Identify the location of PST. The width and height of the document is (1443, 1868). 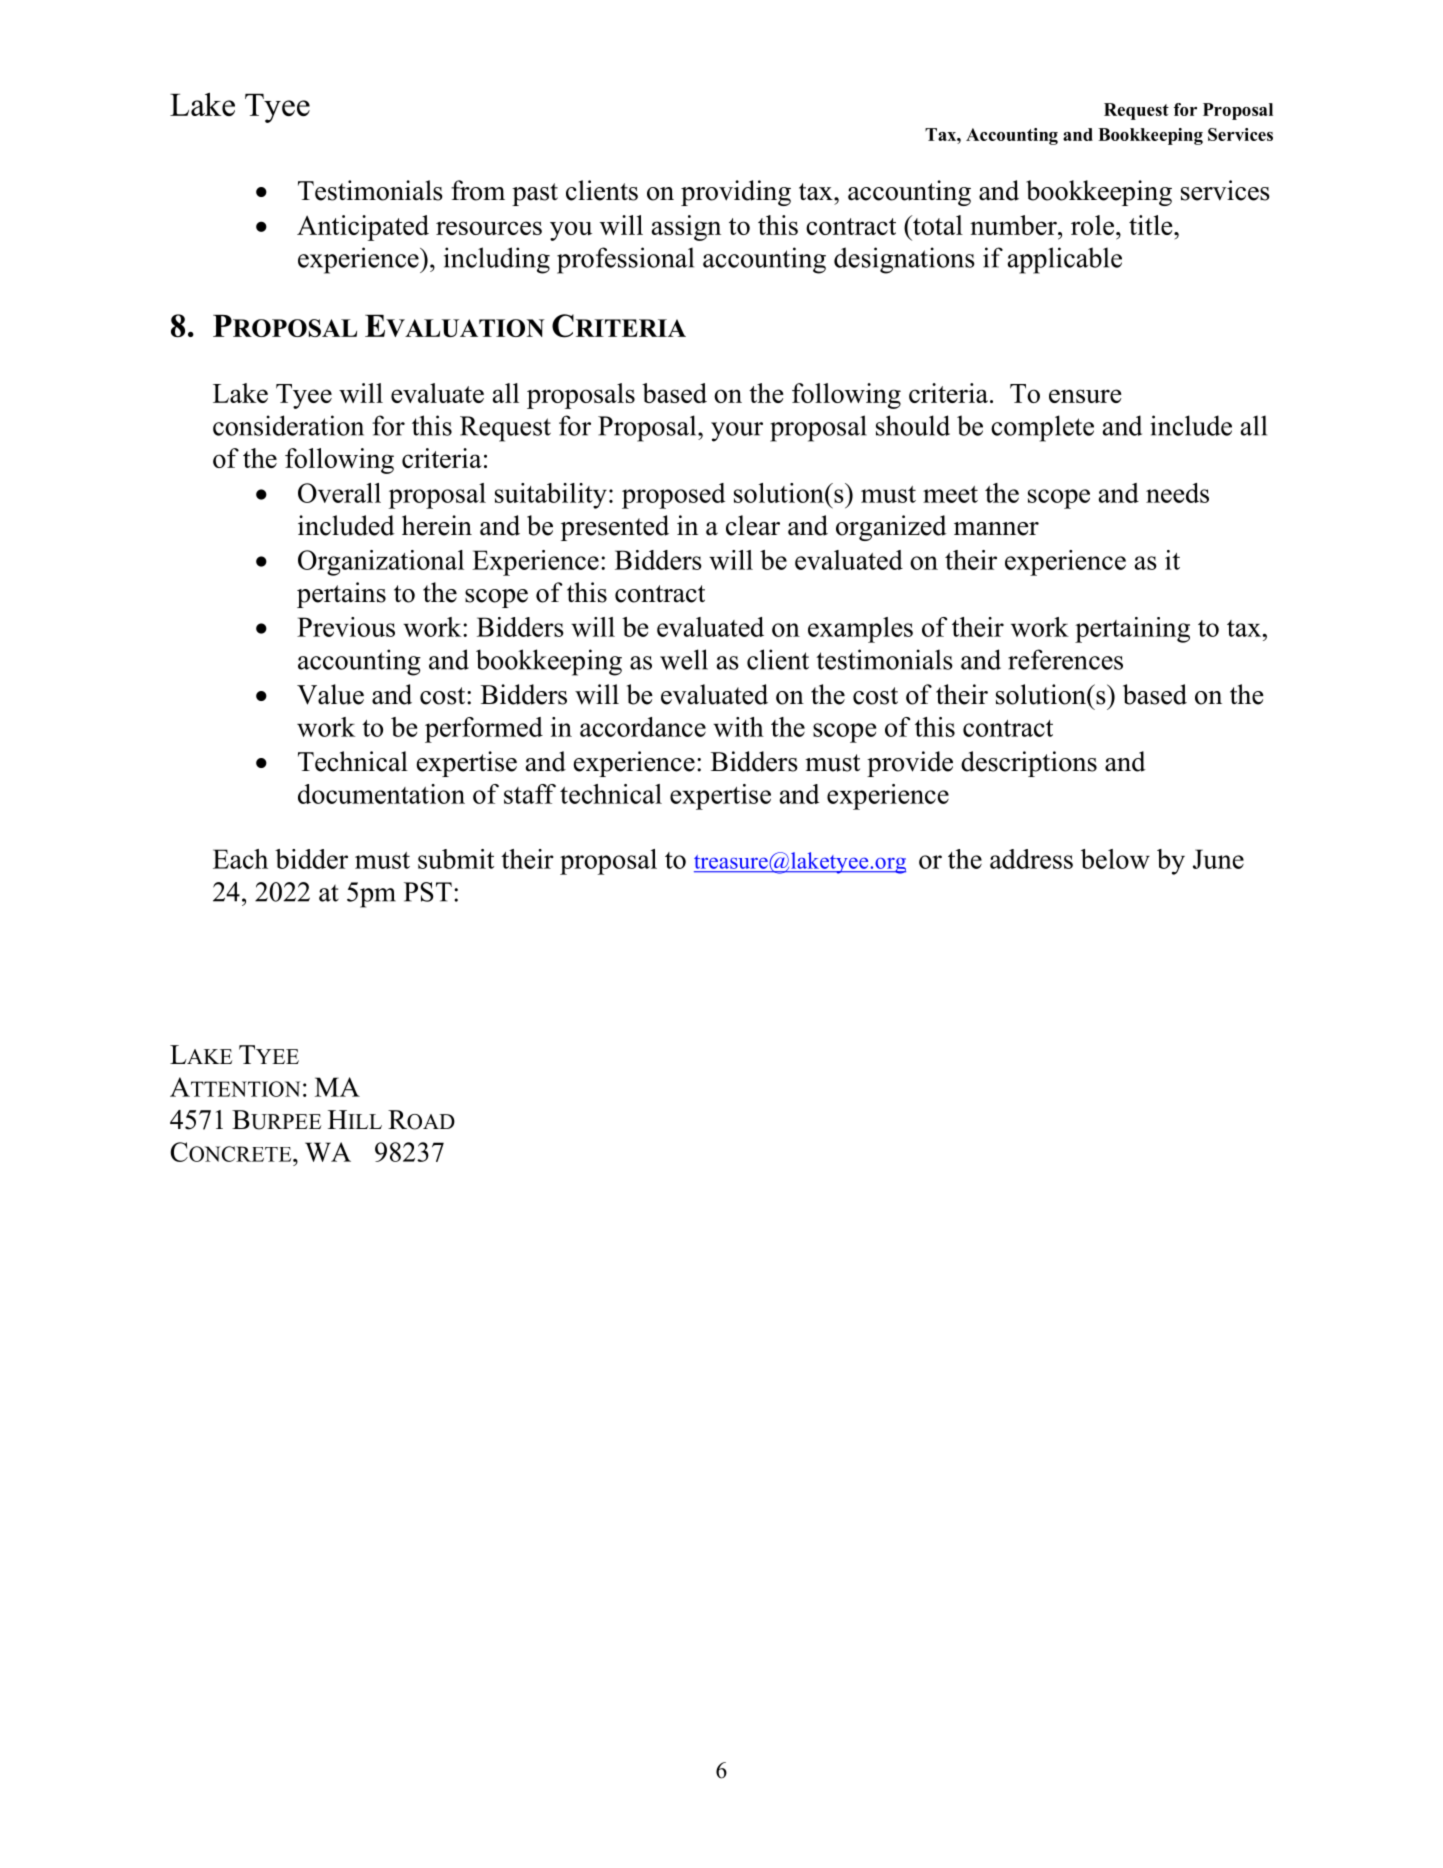
(428, 892).
